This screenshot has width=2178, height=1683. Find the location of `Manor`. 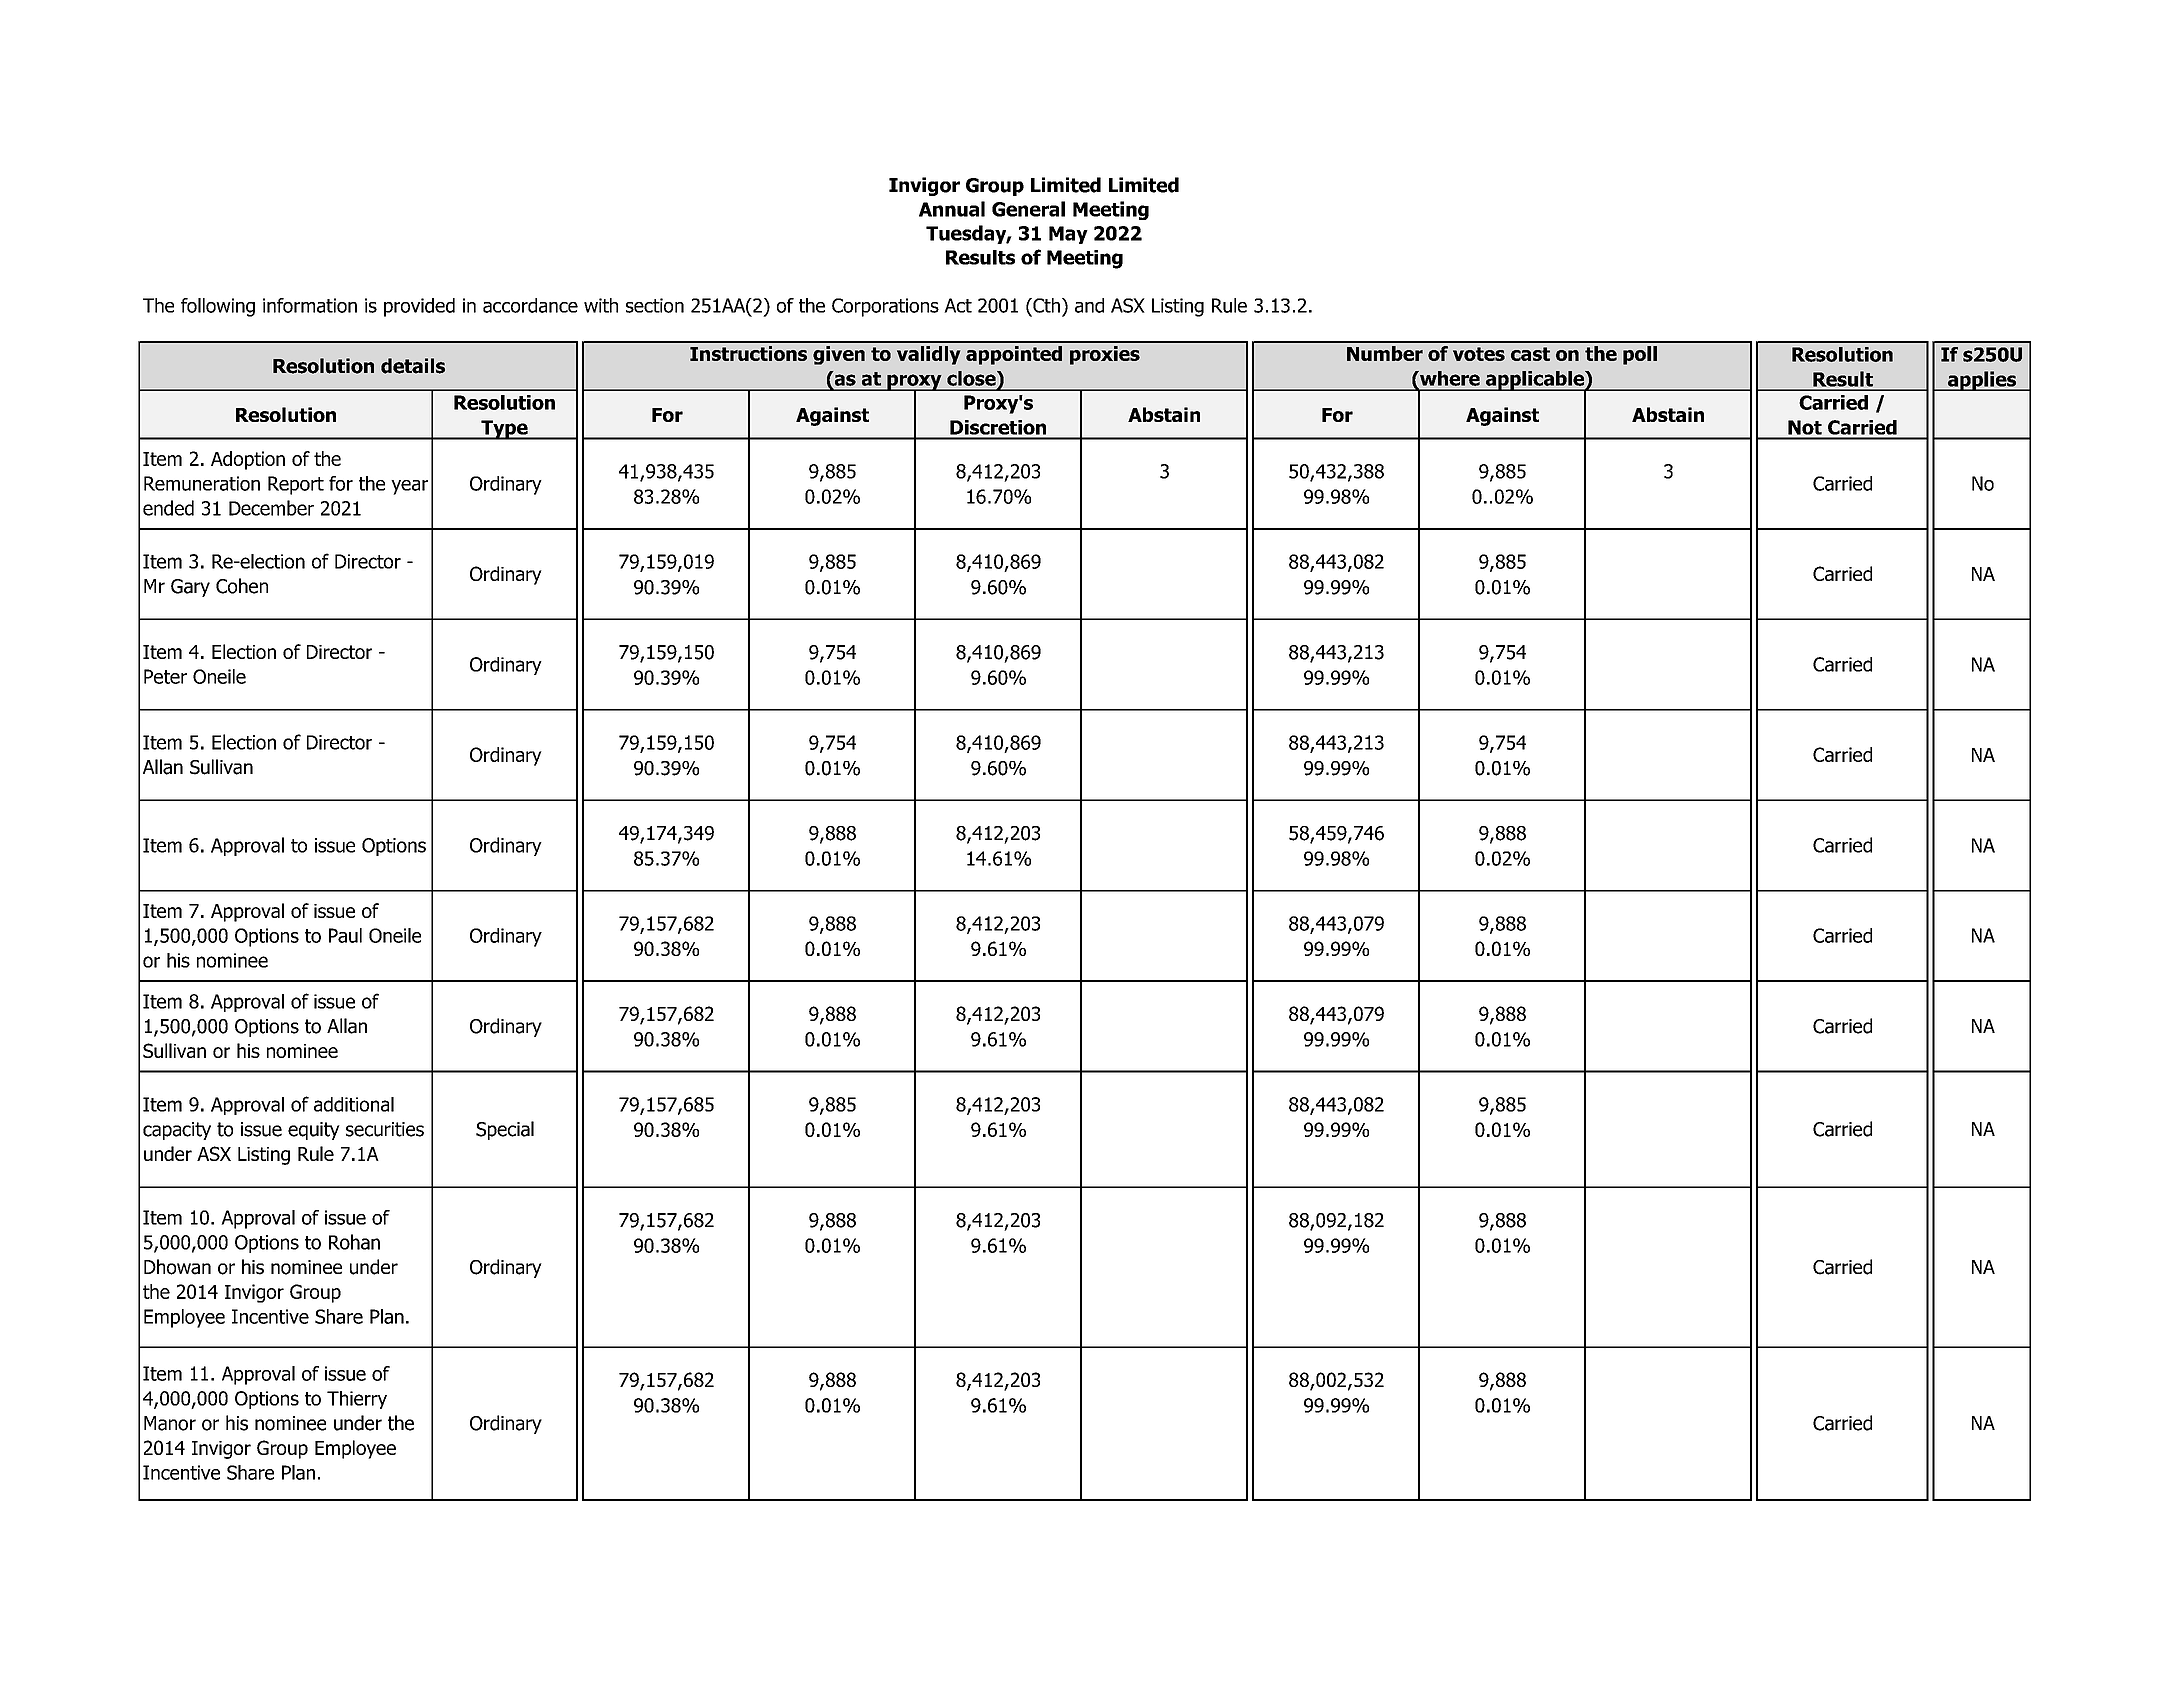

Manor is located at coordinates (170, 1423).
